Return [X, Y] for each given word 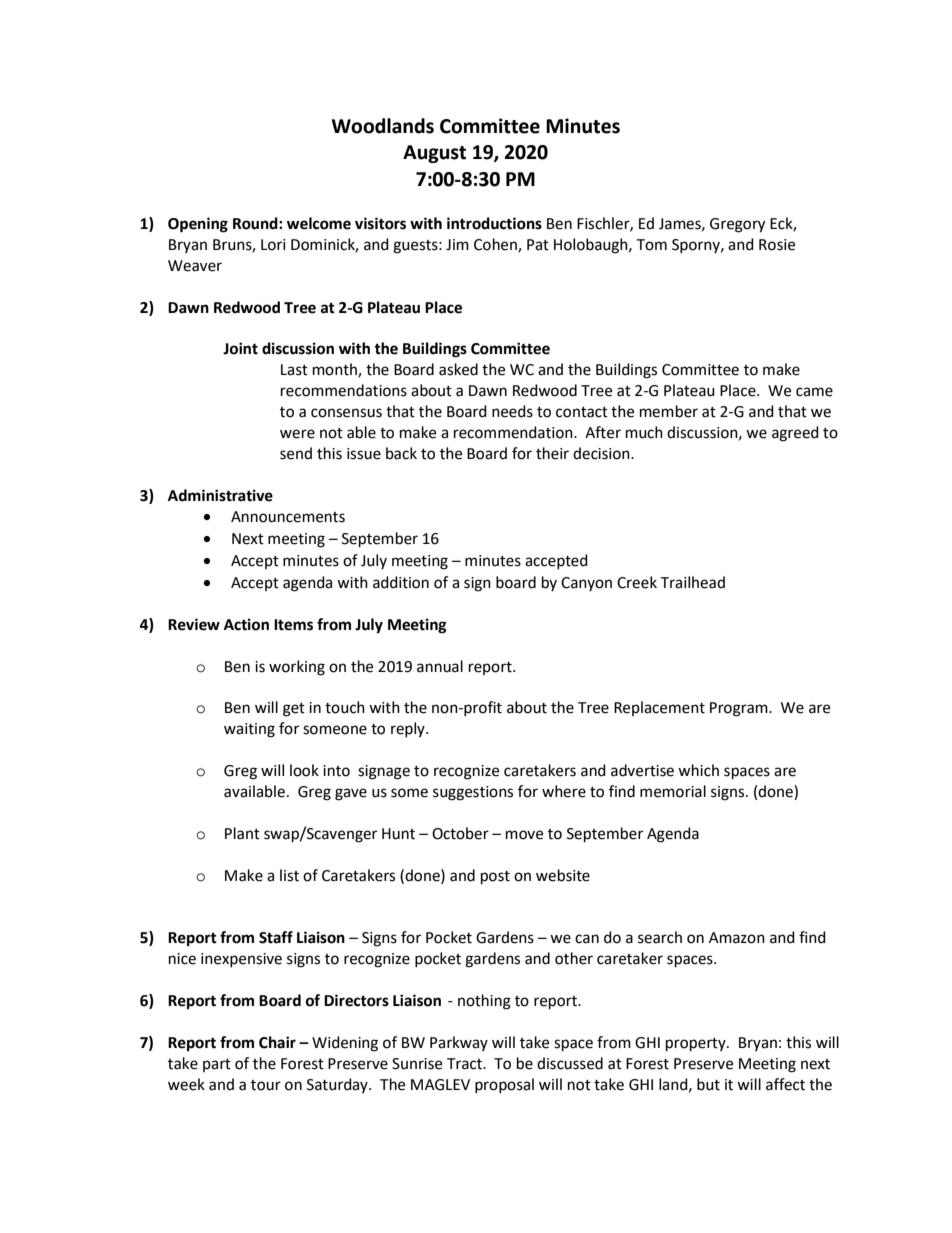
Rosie [777, 245]
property [697, 1045]
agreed [795, 434]
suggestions [473, 793]
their [552, 453]
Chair [277, 1042]
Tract [465, 1064]
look [304, 770]
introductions [494, 223]
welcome [319, 223]
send [296, 453]
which [698, 770]
